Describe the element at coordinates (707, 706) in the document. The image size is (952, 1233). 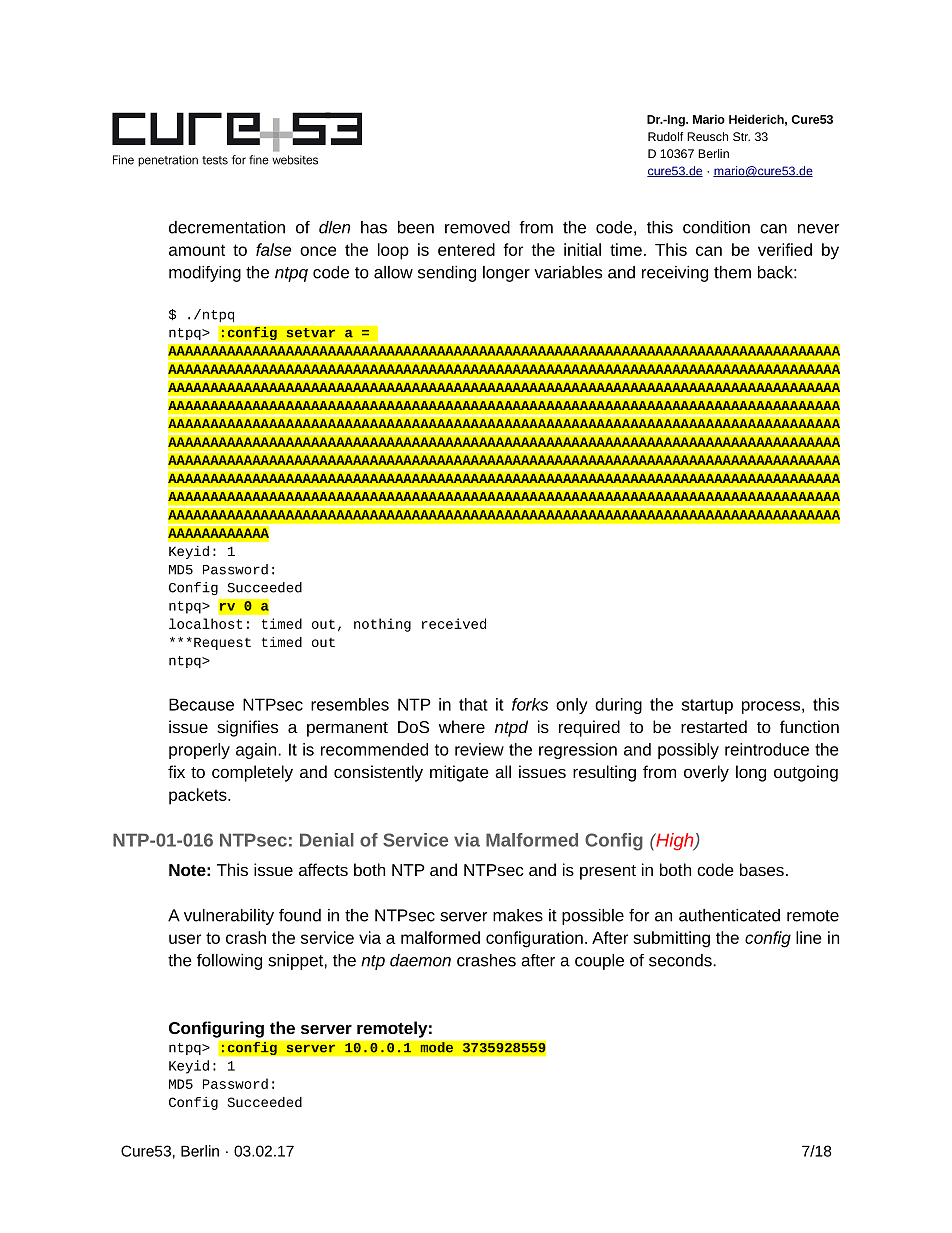
I see `startup` at that location.
